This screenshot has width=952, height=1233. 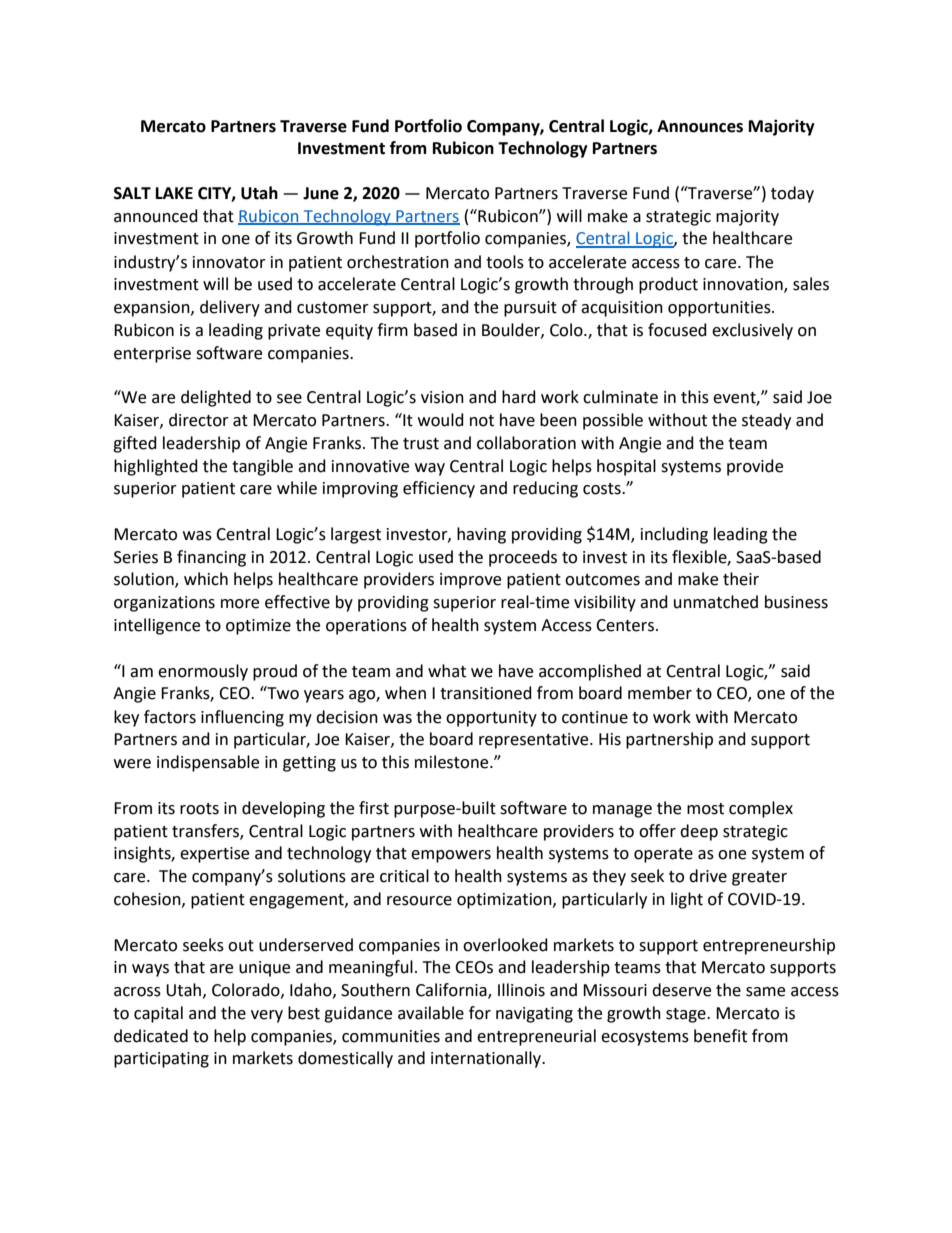 I want to click on June, so click(x=321, y=193).
